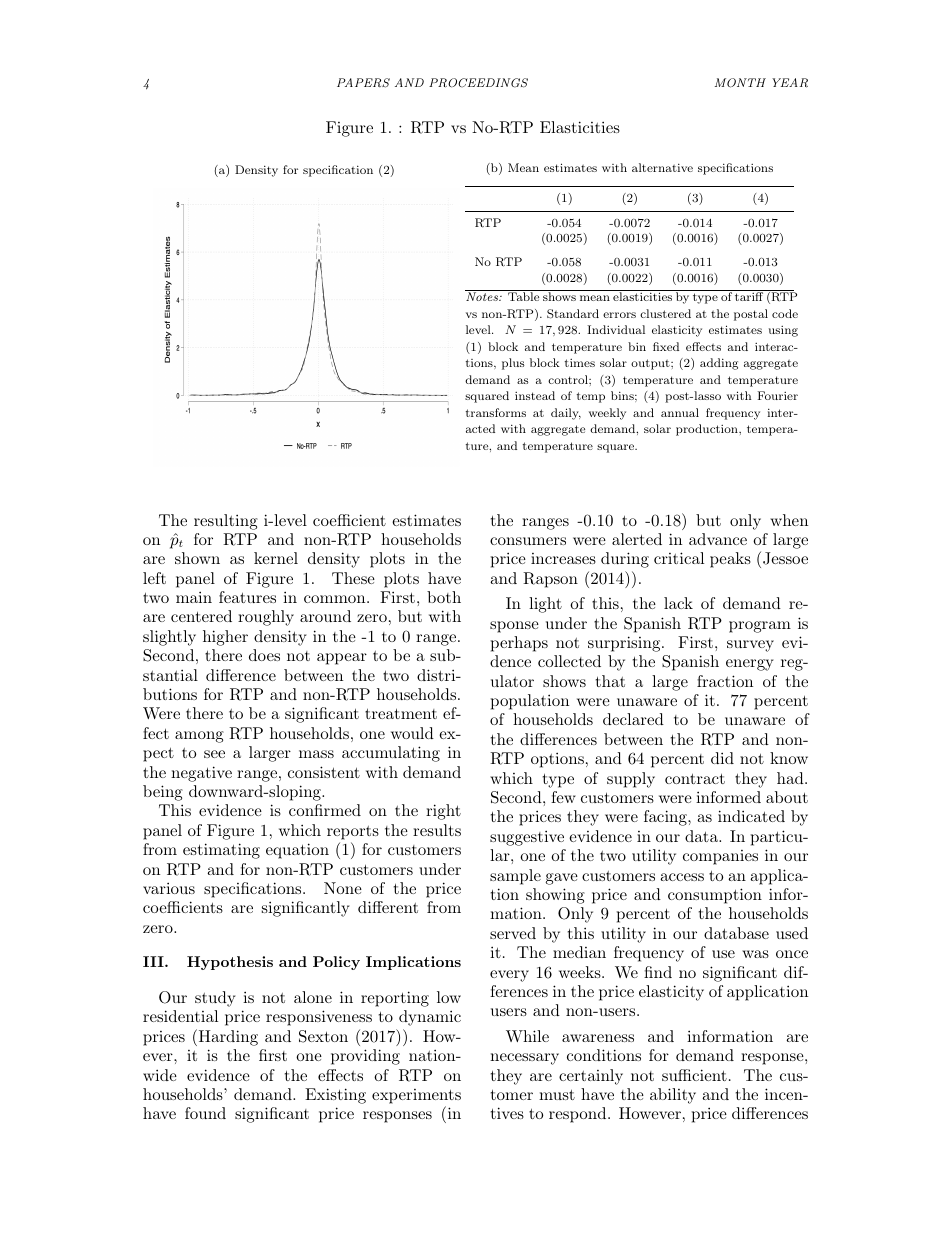 The height and width of the image is (1233, 952). What do you see at coordinates (205, 1113) in the image?
I see `found` at bounding box center [205, 1113].
